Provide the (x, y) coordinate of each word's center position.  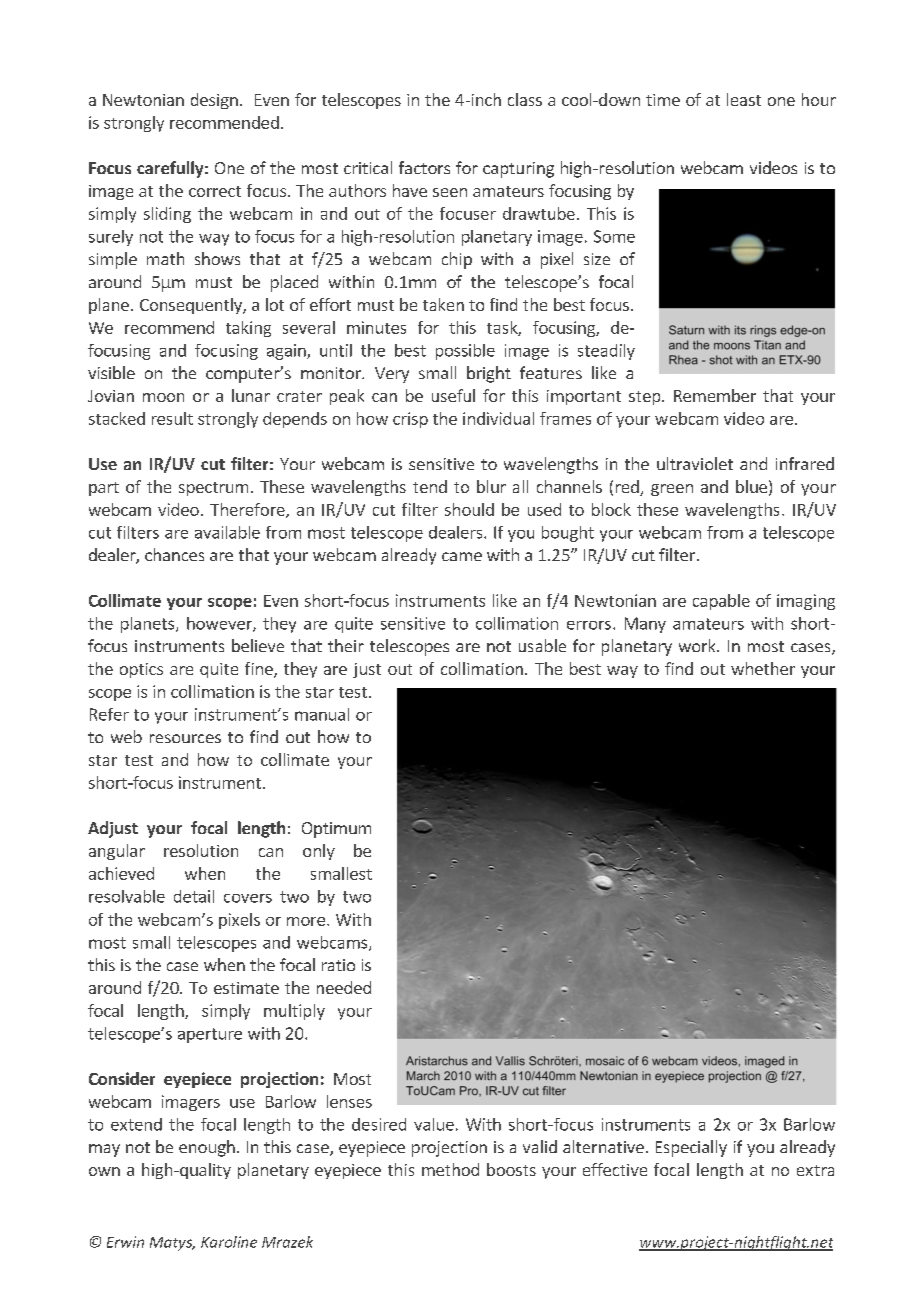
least (744, 99)
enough (207, 1148)
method (450, 1169)
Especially (691, 1148)
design (214, 101)
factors (424, 167)
